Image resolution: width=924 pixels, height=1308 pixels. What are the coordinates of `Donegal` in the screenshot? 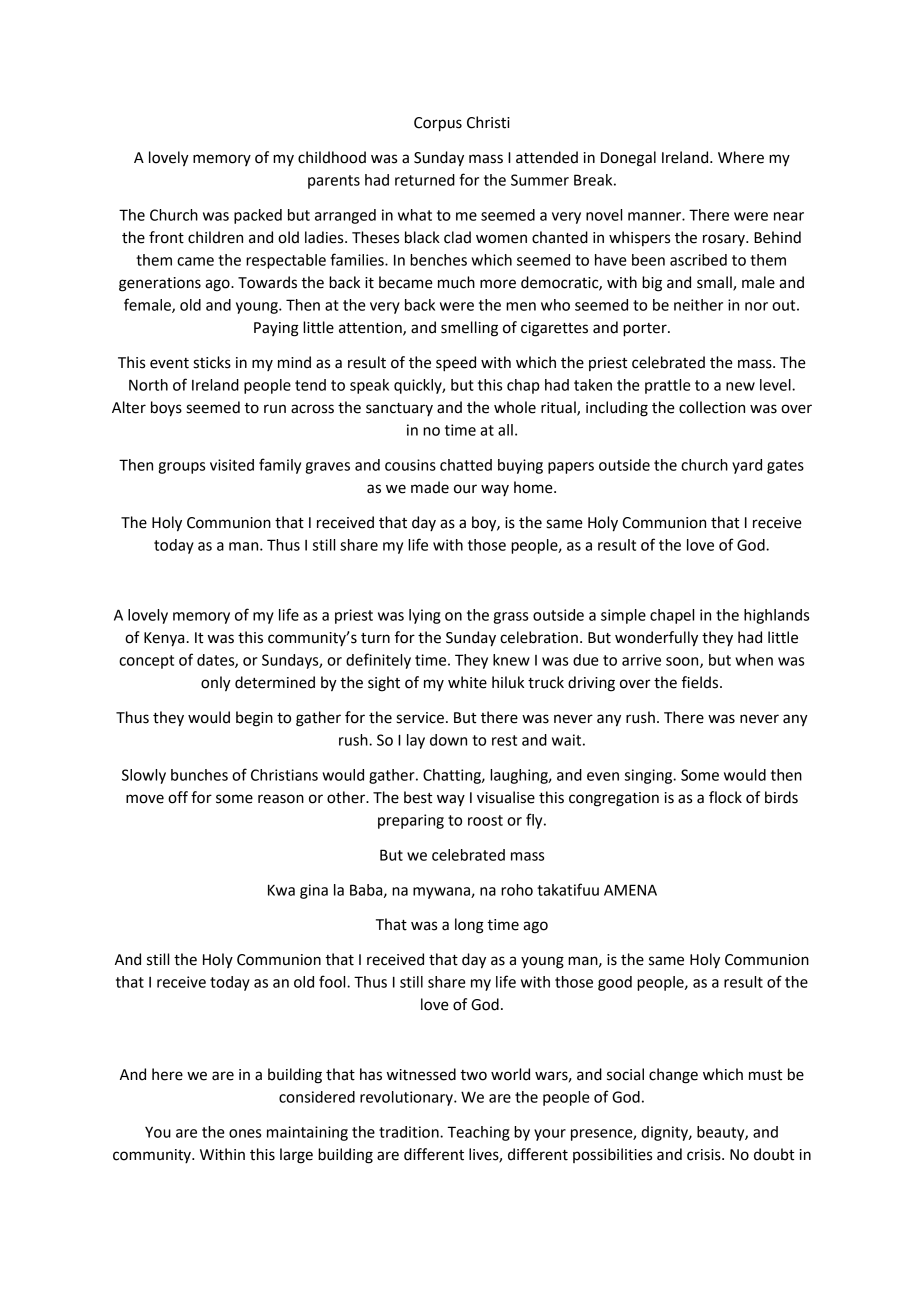 It's located at (628, 159).
